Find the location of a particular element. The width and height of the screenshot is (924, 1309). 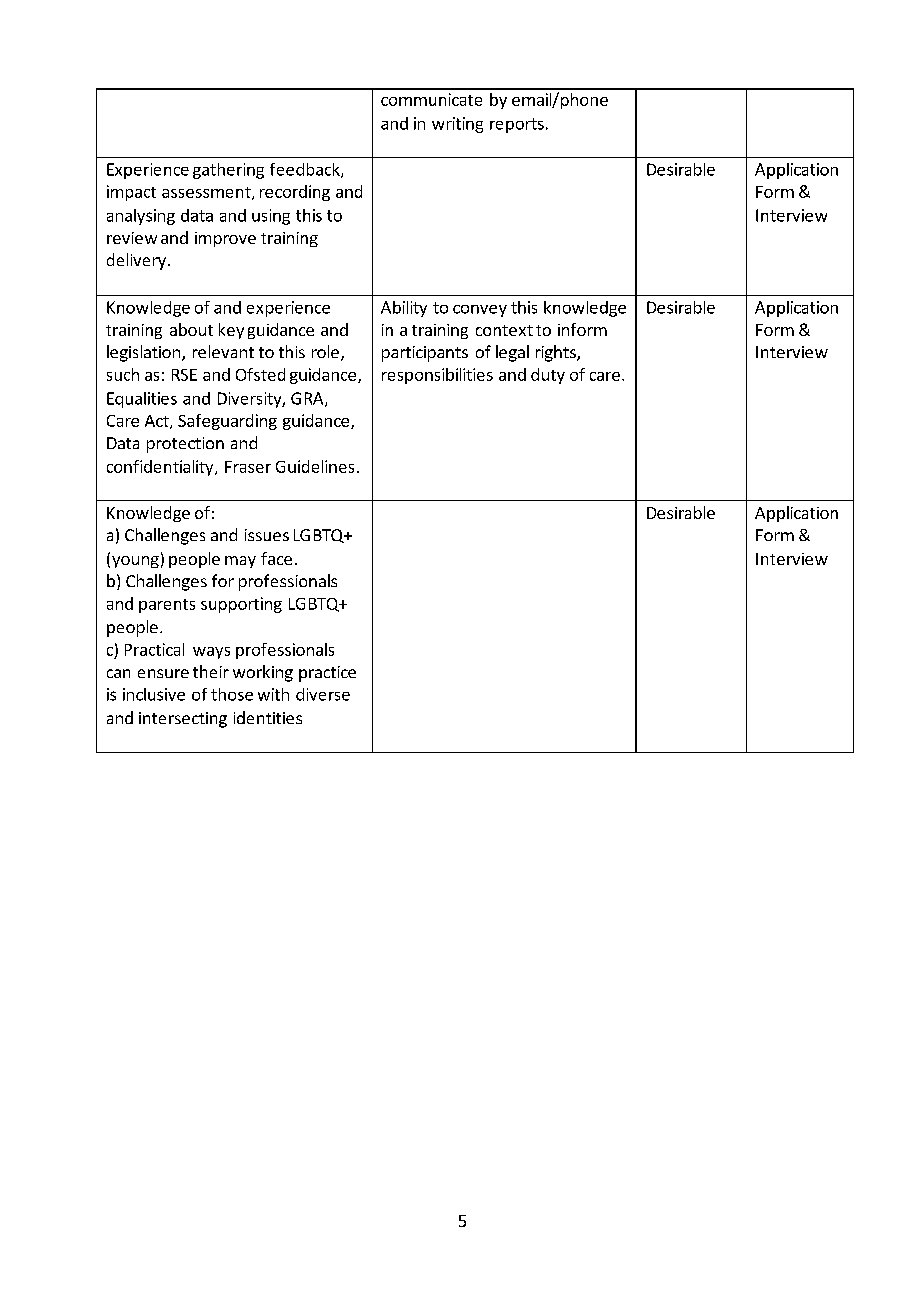

inclusive is located at coordinates (154, 694).
